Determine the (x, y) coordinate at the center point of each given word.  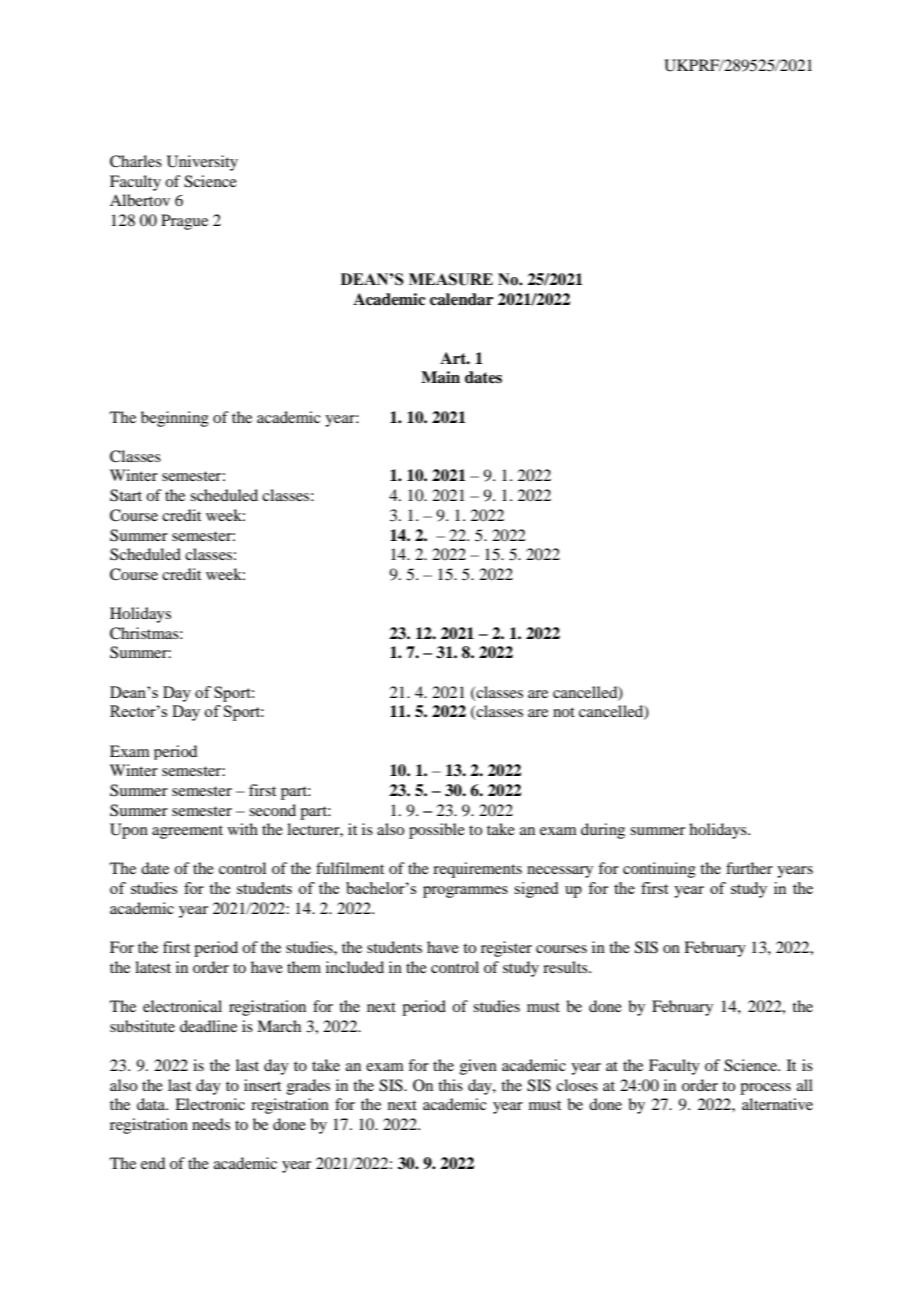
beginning (175, 419)
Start (126, 495)
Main (440, 377)
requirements (477, 870)
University (202, 163)
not (564, 712)
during (603, 831)
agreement (187, 832)
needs (211, 1124)
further (749, 868)
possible (437, 831)
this (450, 1085)
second (272, 810)
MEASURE (451, 279)
